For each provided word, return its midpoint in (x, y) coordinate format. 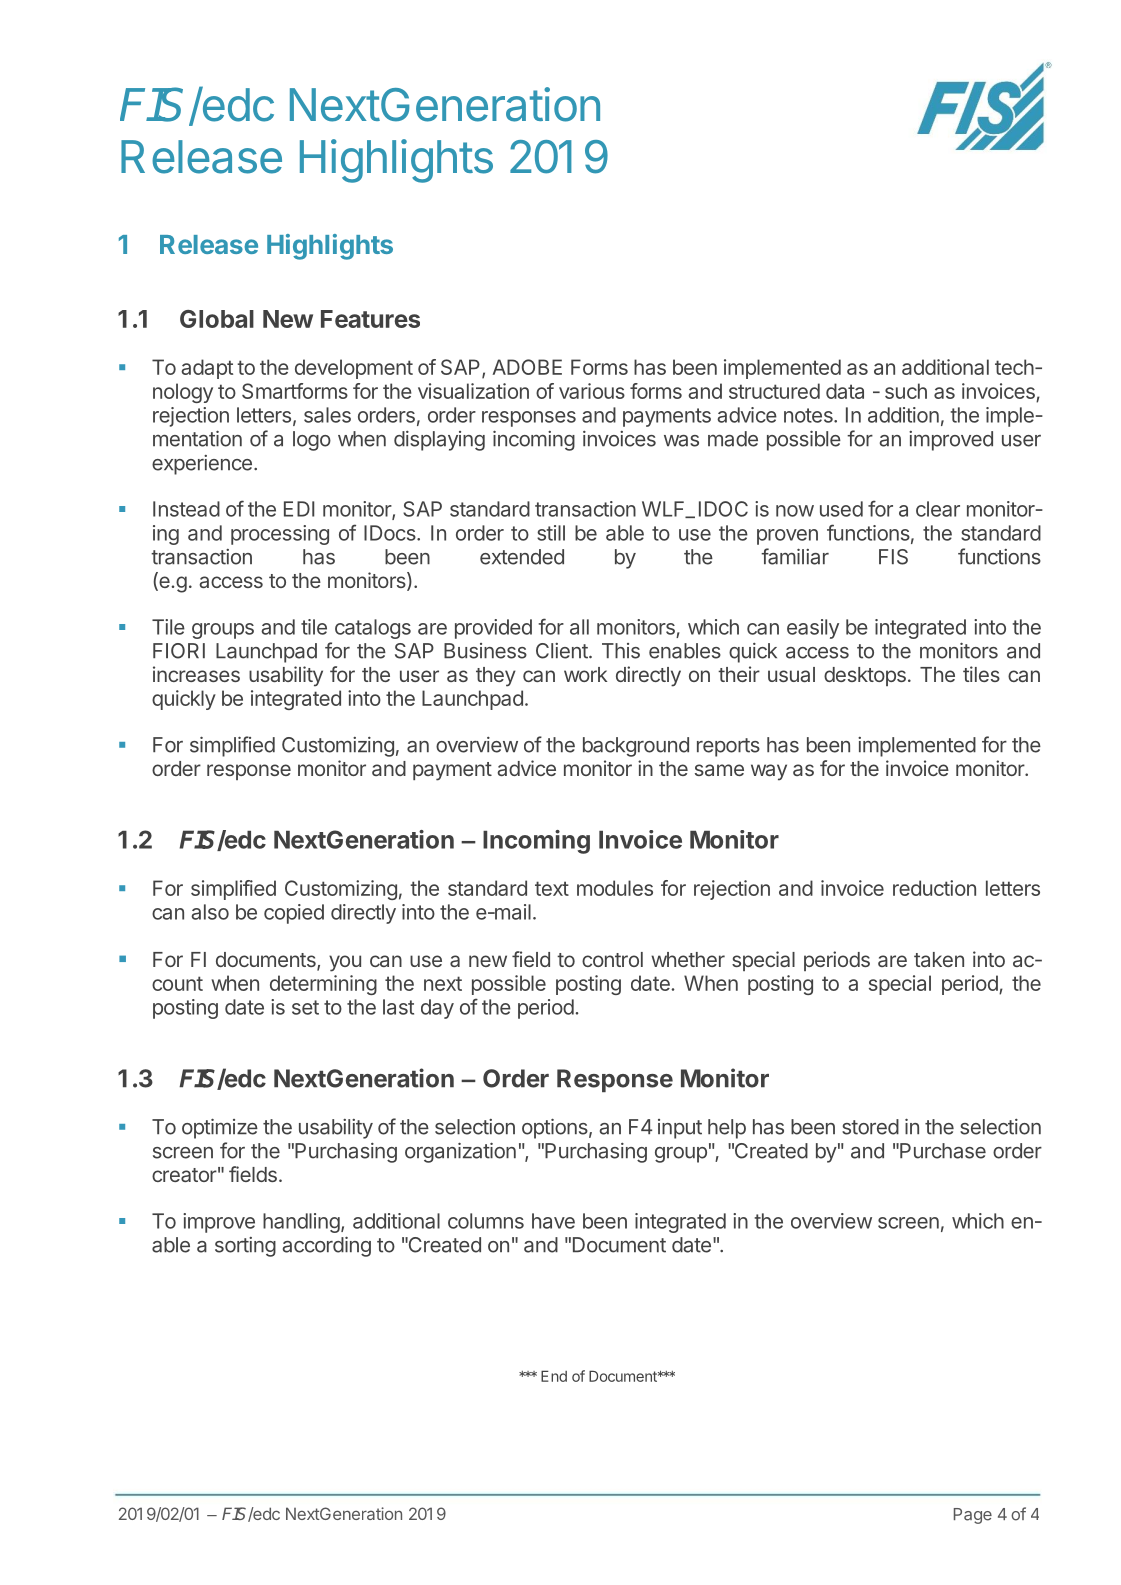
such (906, 391)
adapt (207, 369)
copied (294, 914)
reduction (934, 888)
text (552, 888)
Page (973, 1516)
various (592, 391)
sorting (245, 1247)
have (553, 1221)
